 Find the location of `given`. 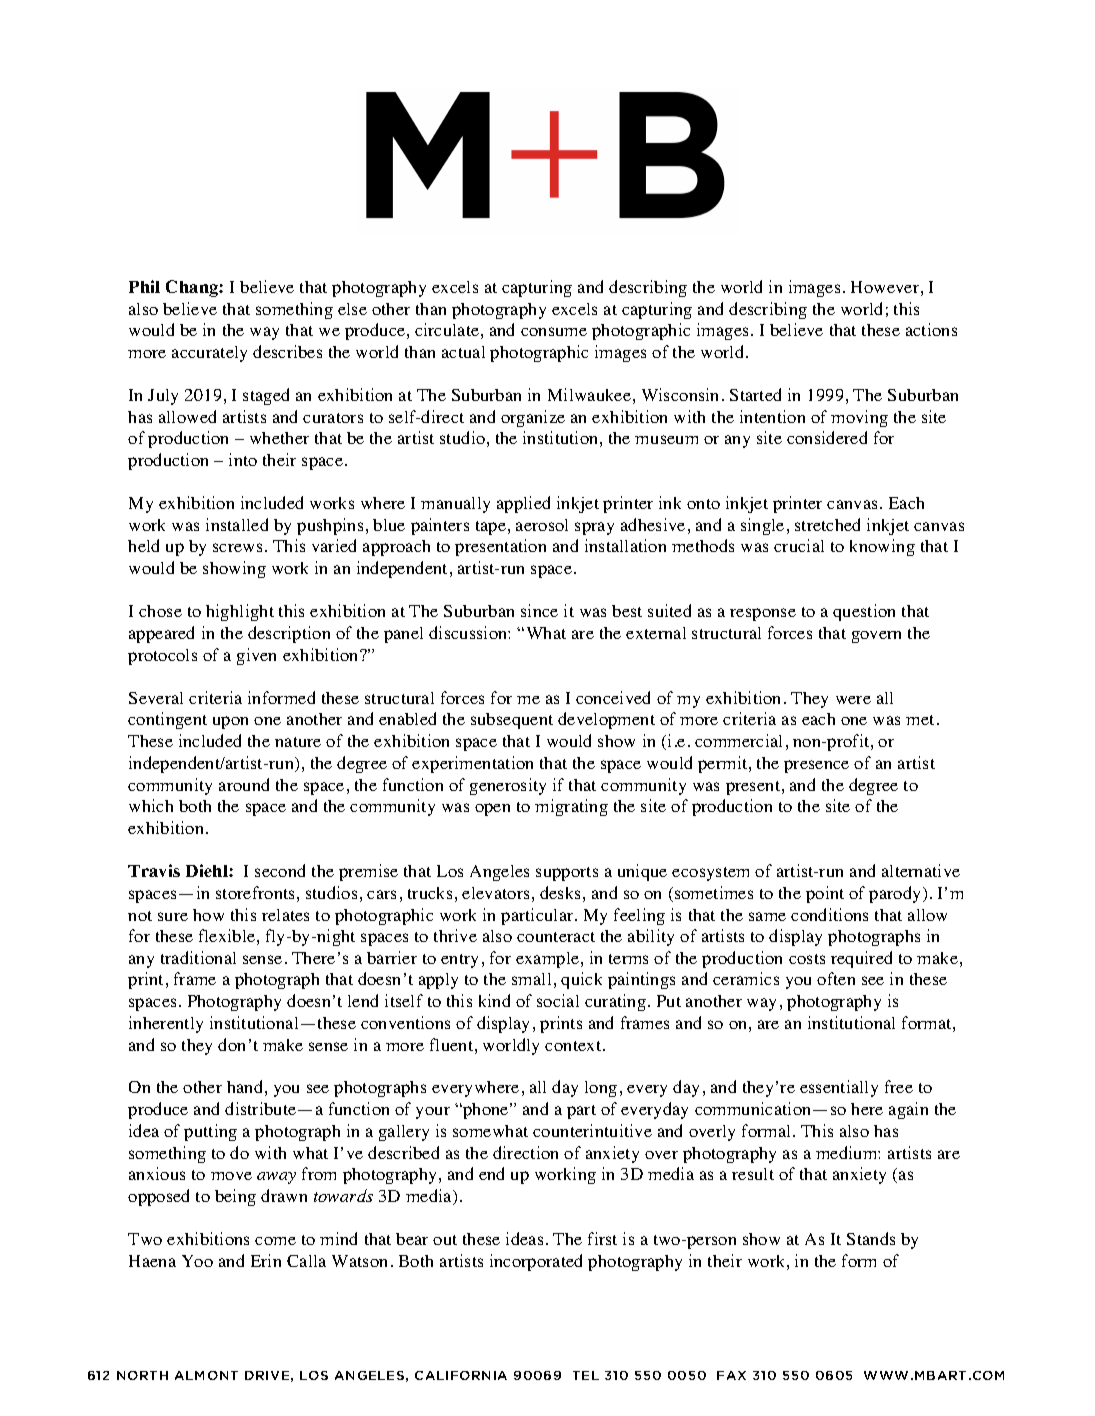

given is located at coordinates (256, 656).
